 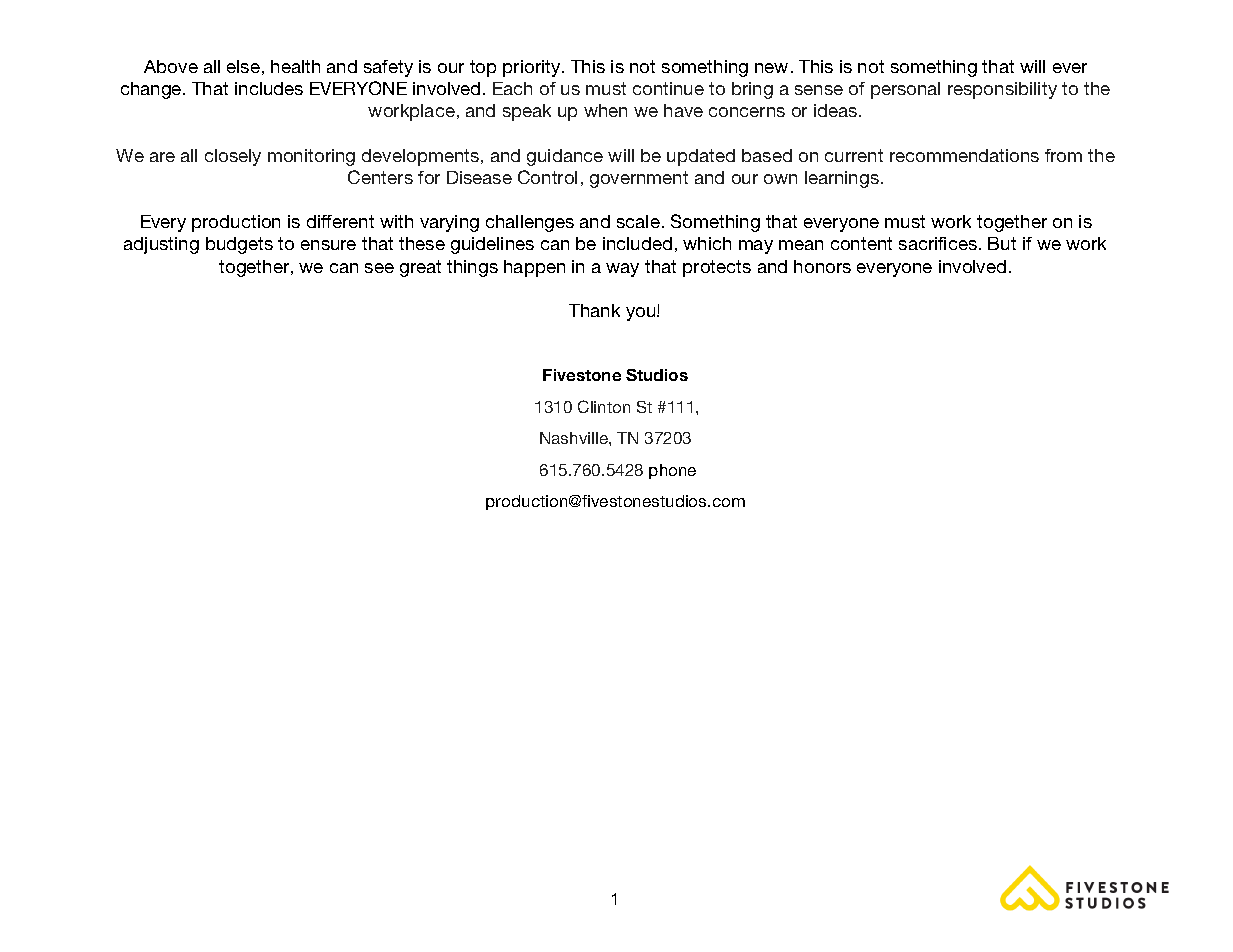 What do you see at coordinates (239, 245) in the document?
I see `budgets` at bounding box center [239, 245].
